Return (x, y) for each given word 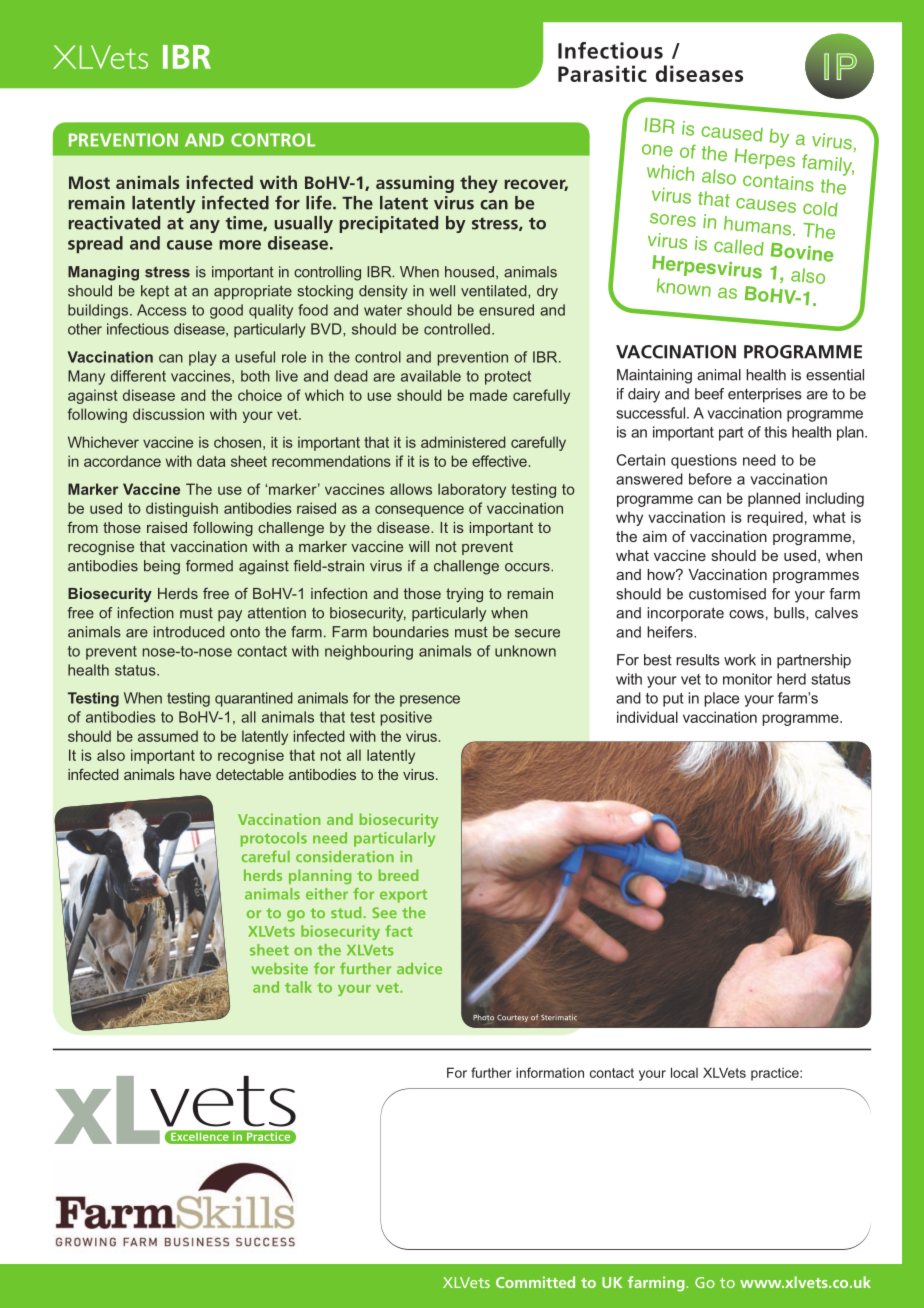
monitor (747, 679)
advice (419, 968)
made (488, 395)
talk (298, 987)
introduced (189, 632)
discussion (168, 414)
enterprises (765, 395)
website (279, 968)
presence (430, 701)
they (479, 184)
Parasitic (602, 73)
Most (89, 182)
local (684, 1072)
